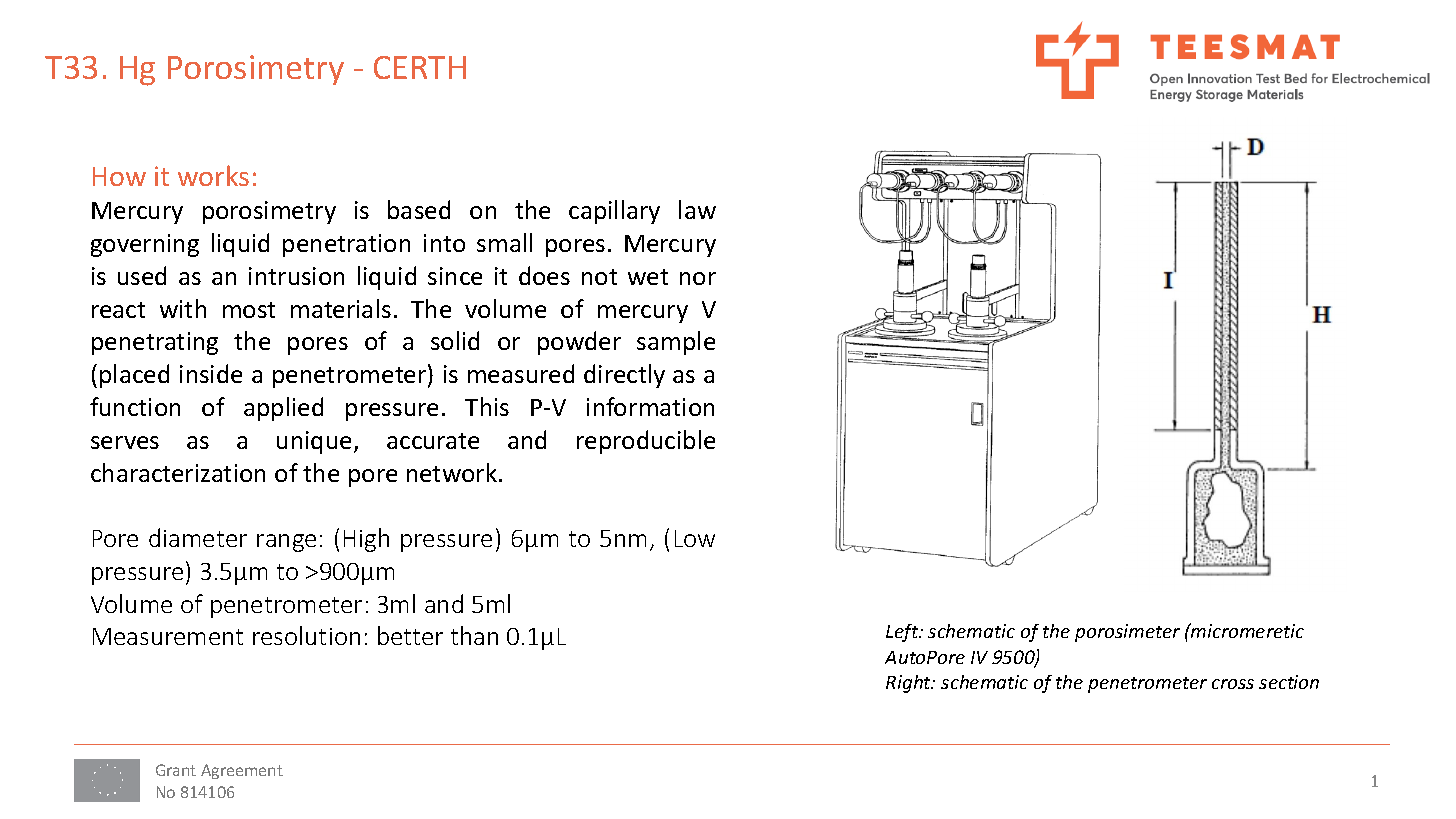  I want to click on Left, so click(903, 633).
